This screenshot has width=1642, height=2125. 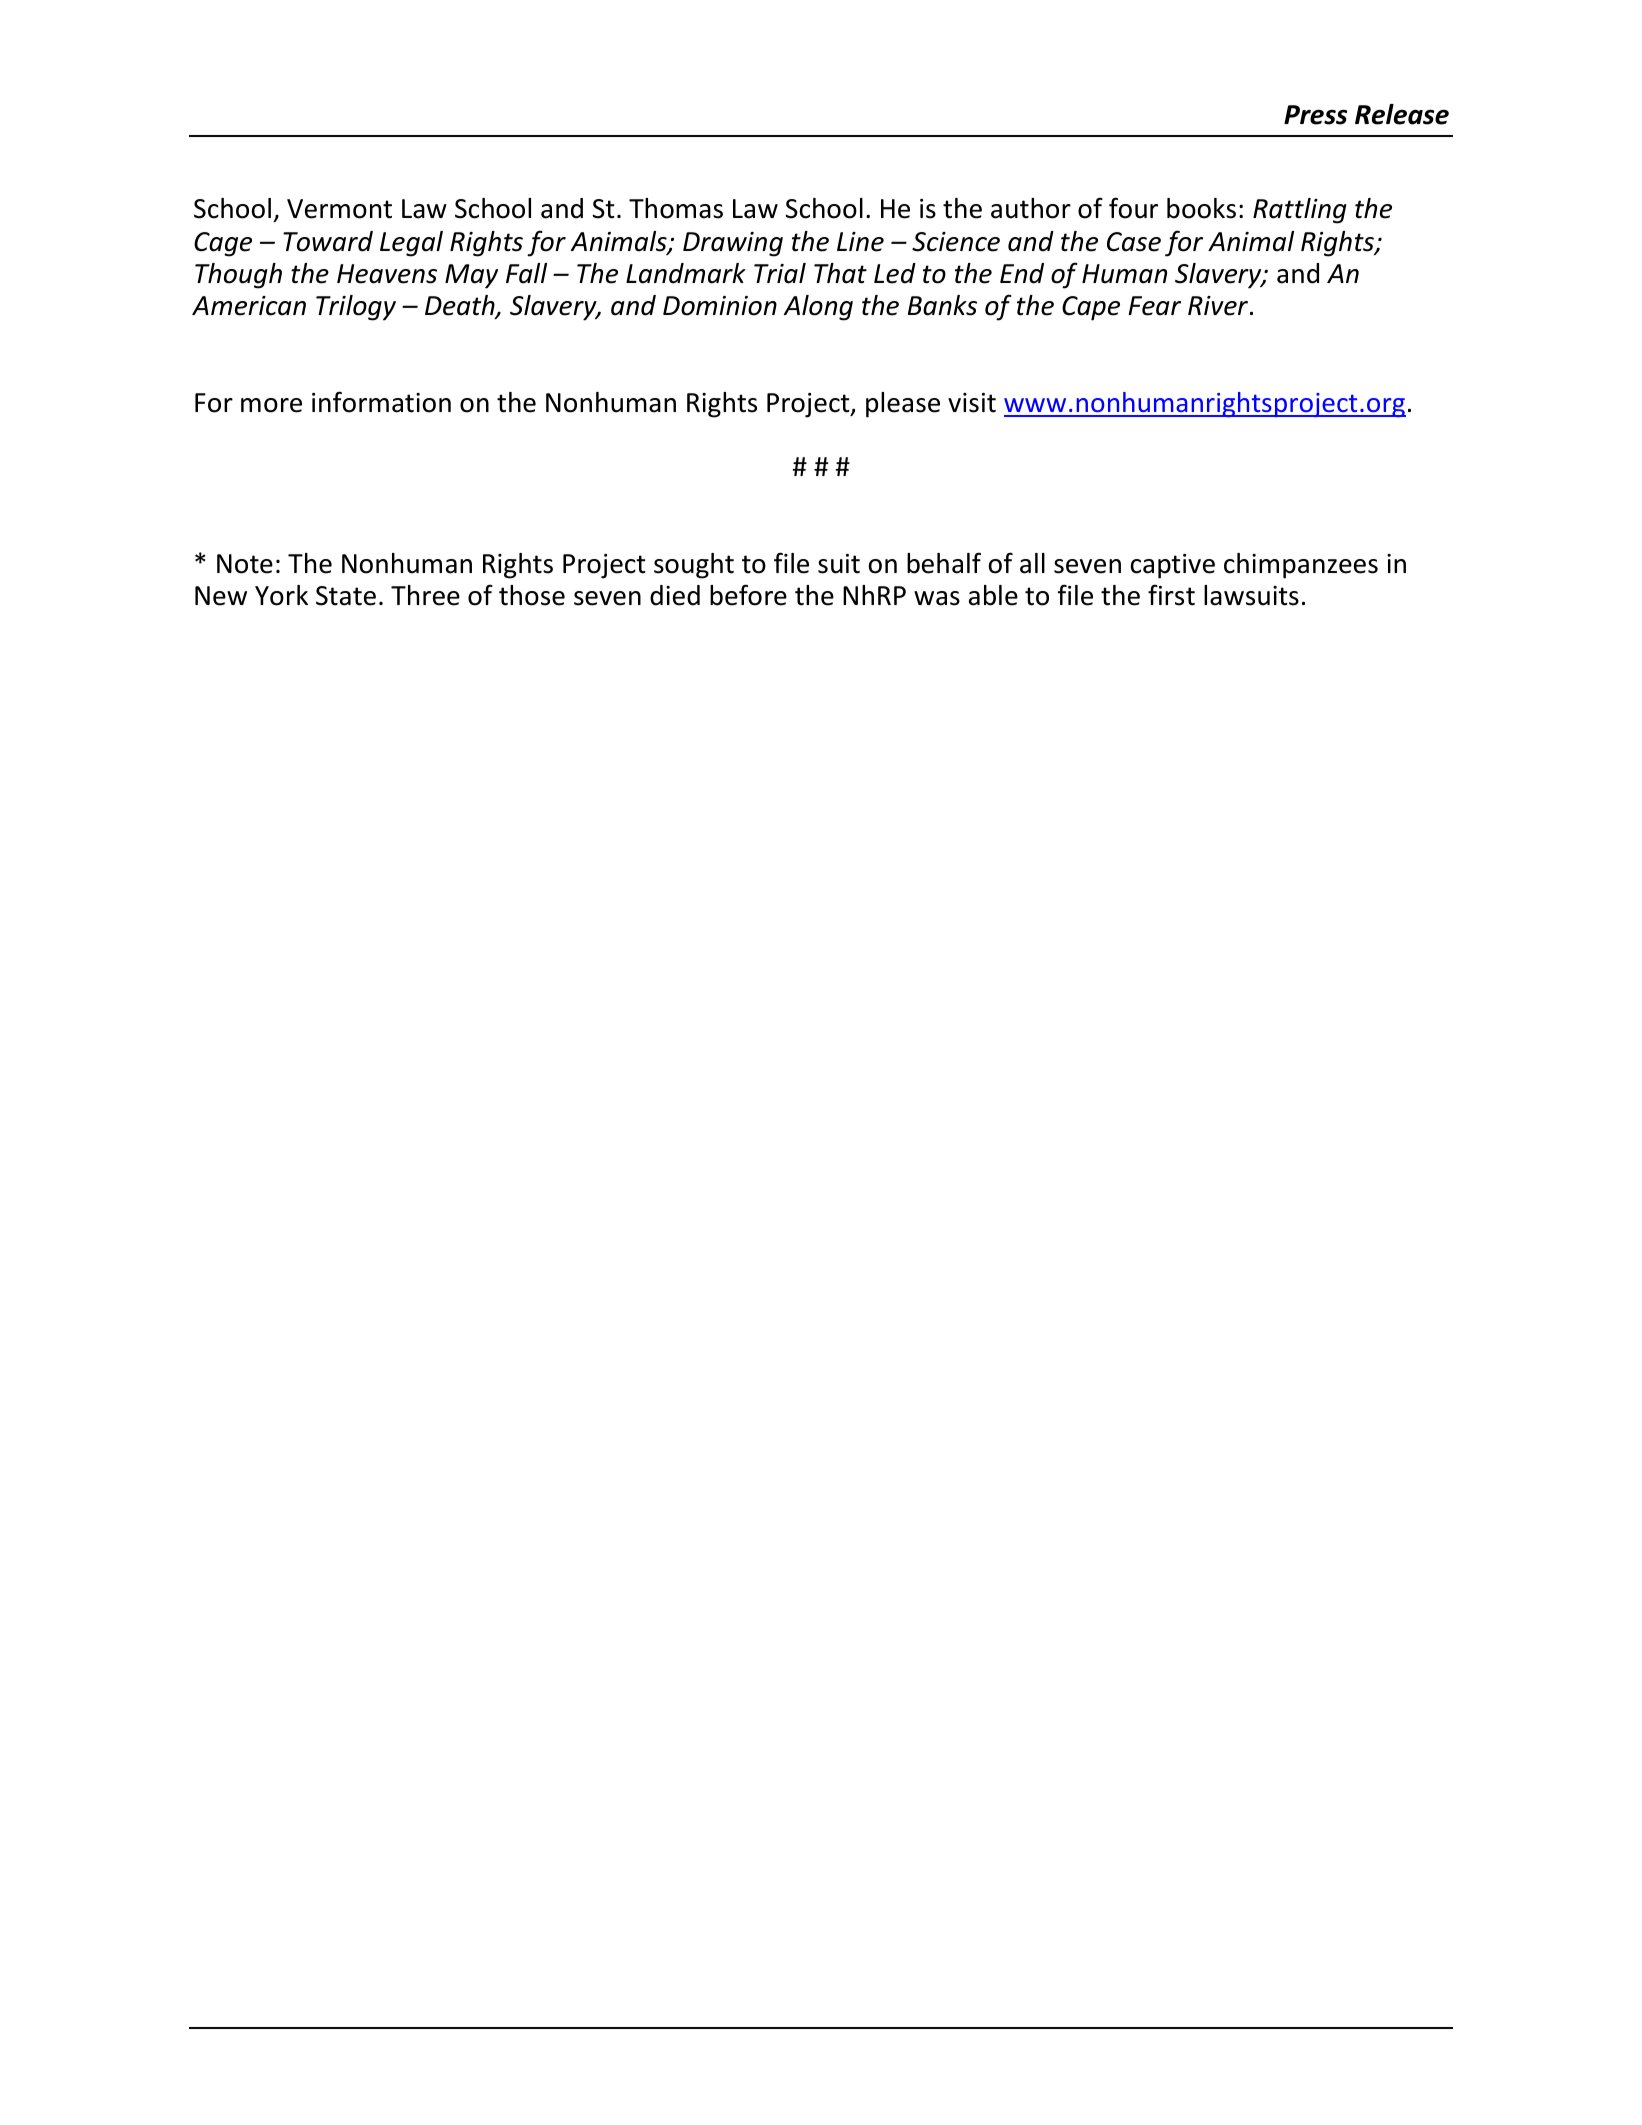 What do you see at coordinates (346, 596) in the screenshot?
I see `State` at bounding box center [346, 596].
